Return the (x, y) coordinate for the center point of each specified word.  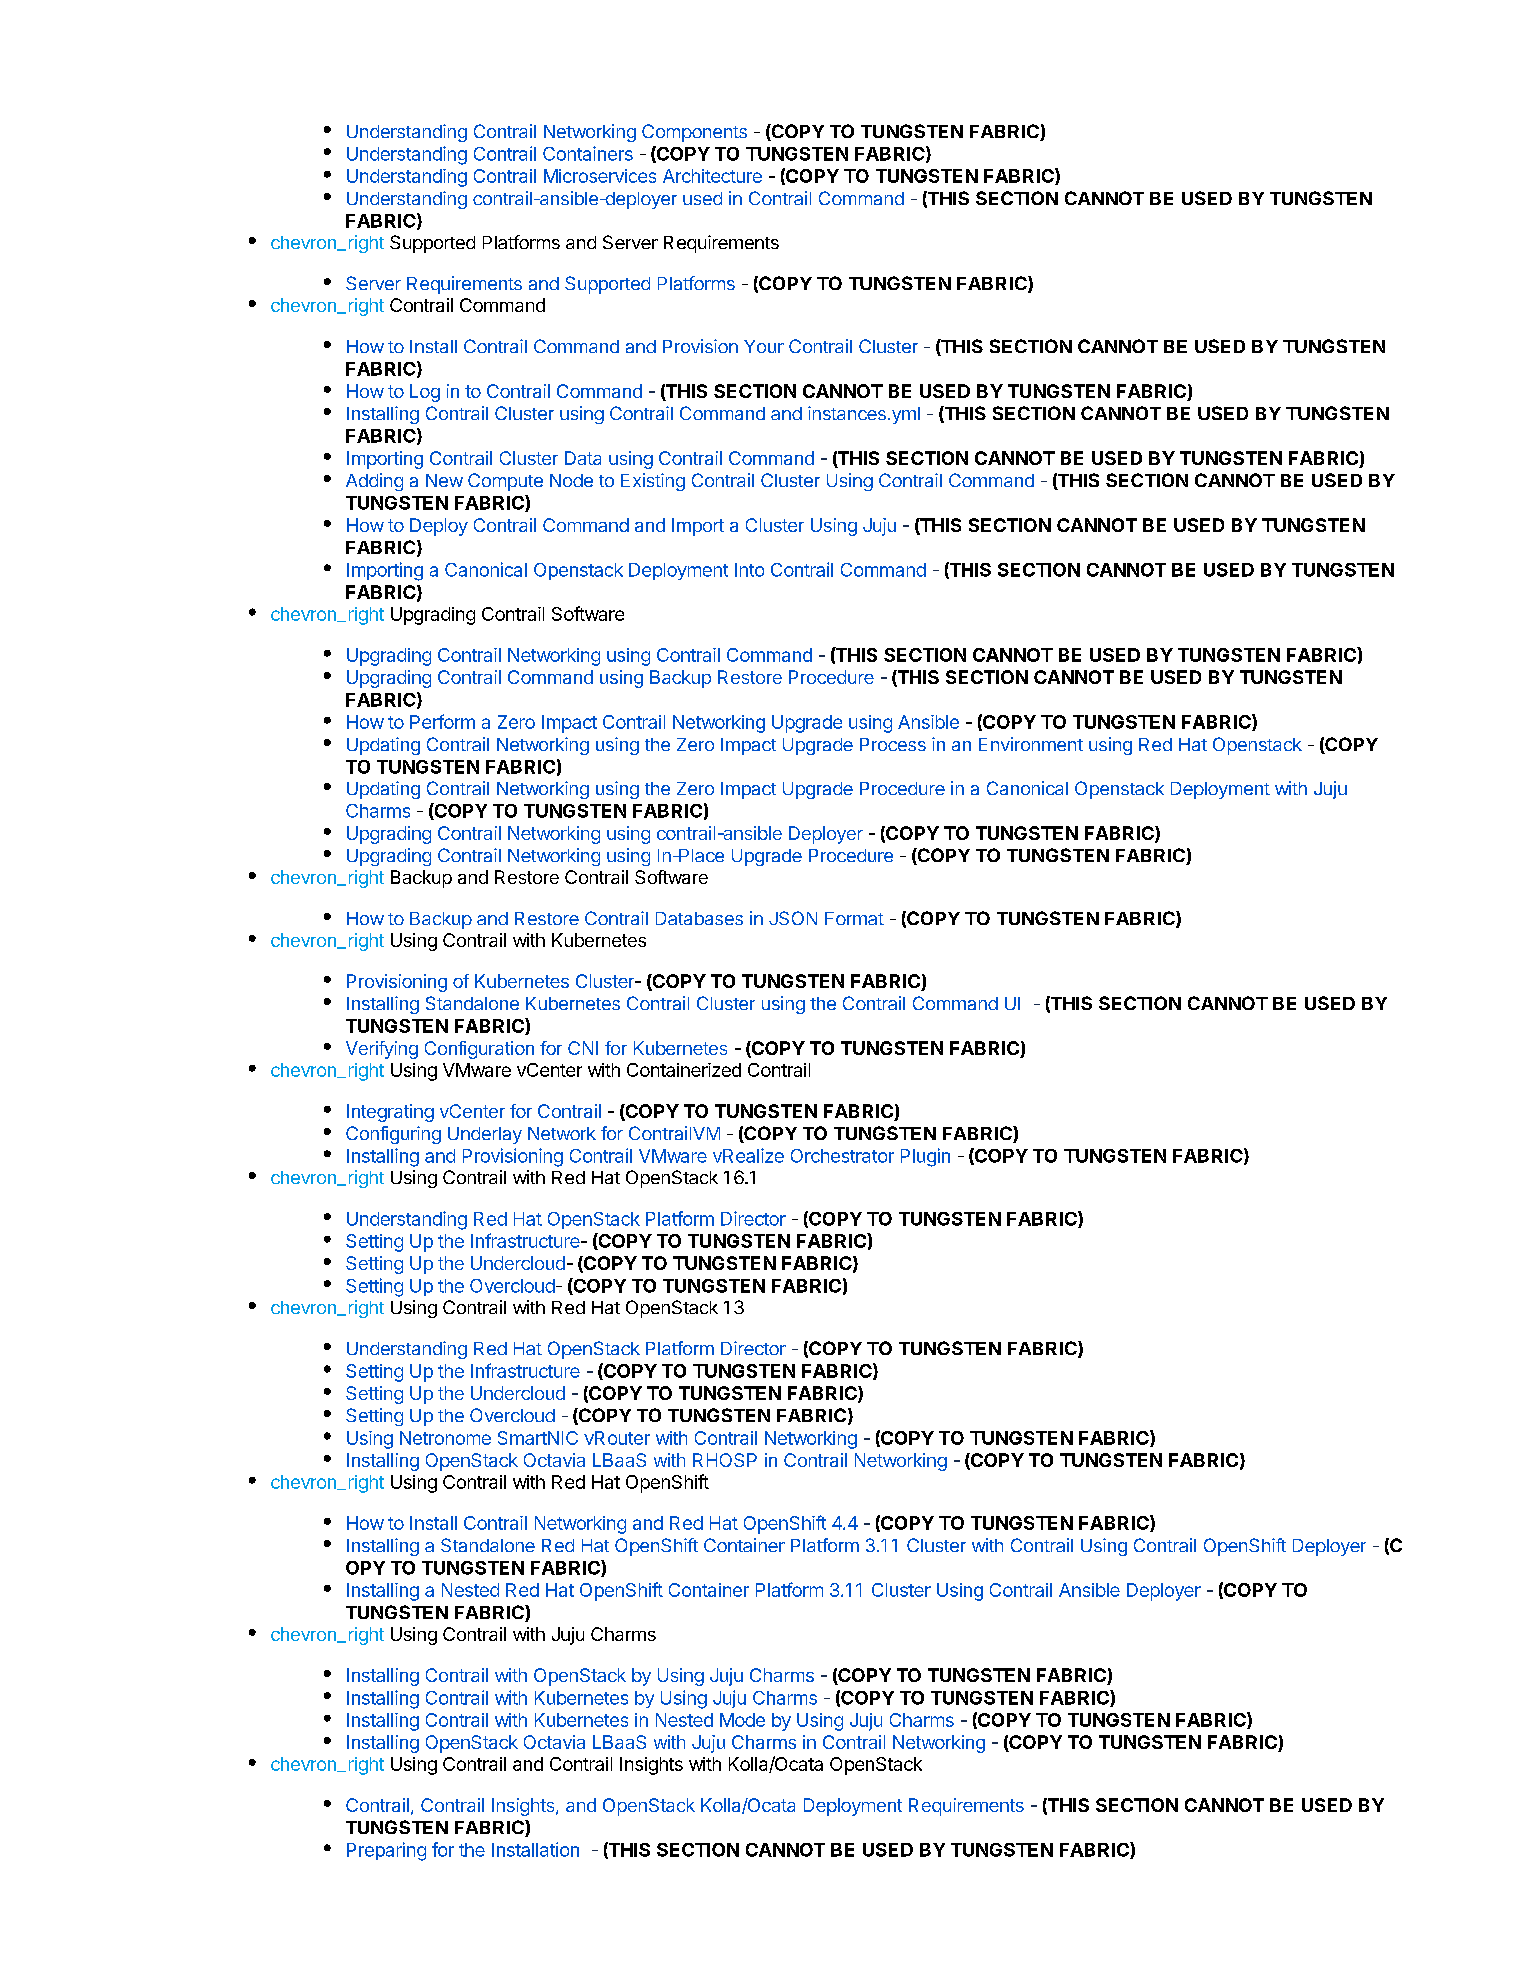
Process (893, 744)
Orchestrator (842, 1156)
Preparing (386, 1851)
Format (854, 918)
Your (764, 346)
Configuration (479, 1050)
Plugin (925, 1157)
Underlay (485, 1135)
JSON (793, 918)
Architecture (712, 176)
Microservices (600, 176)
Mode (742, 1720)
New (444, 480)
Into (749, 570)
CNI (583, 1048)
